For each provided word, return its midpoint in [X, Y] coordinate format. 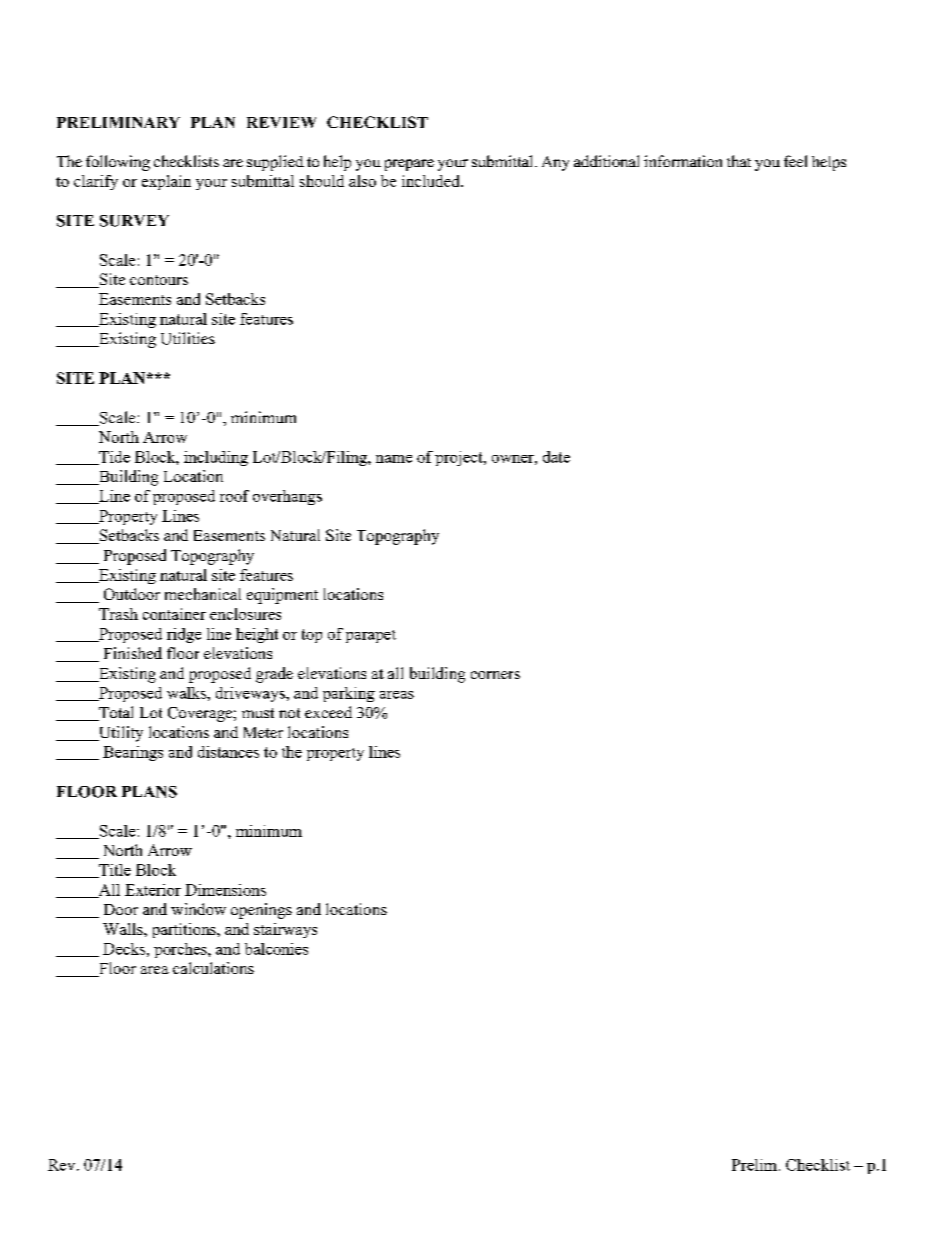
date [556, 457]
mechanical [203, 594]
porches [181, 950]
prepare [409, 165]
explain [166, 182]
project [460, 458]
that [739, 161]
